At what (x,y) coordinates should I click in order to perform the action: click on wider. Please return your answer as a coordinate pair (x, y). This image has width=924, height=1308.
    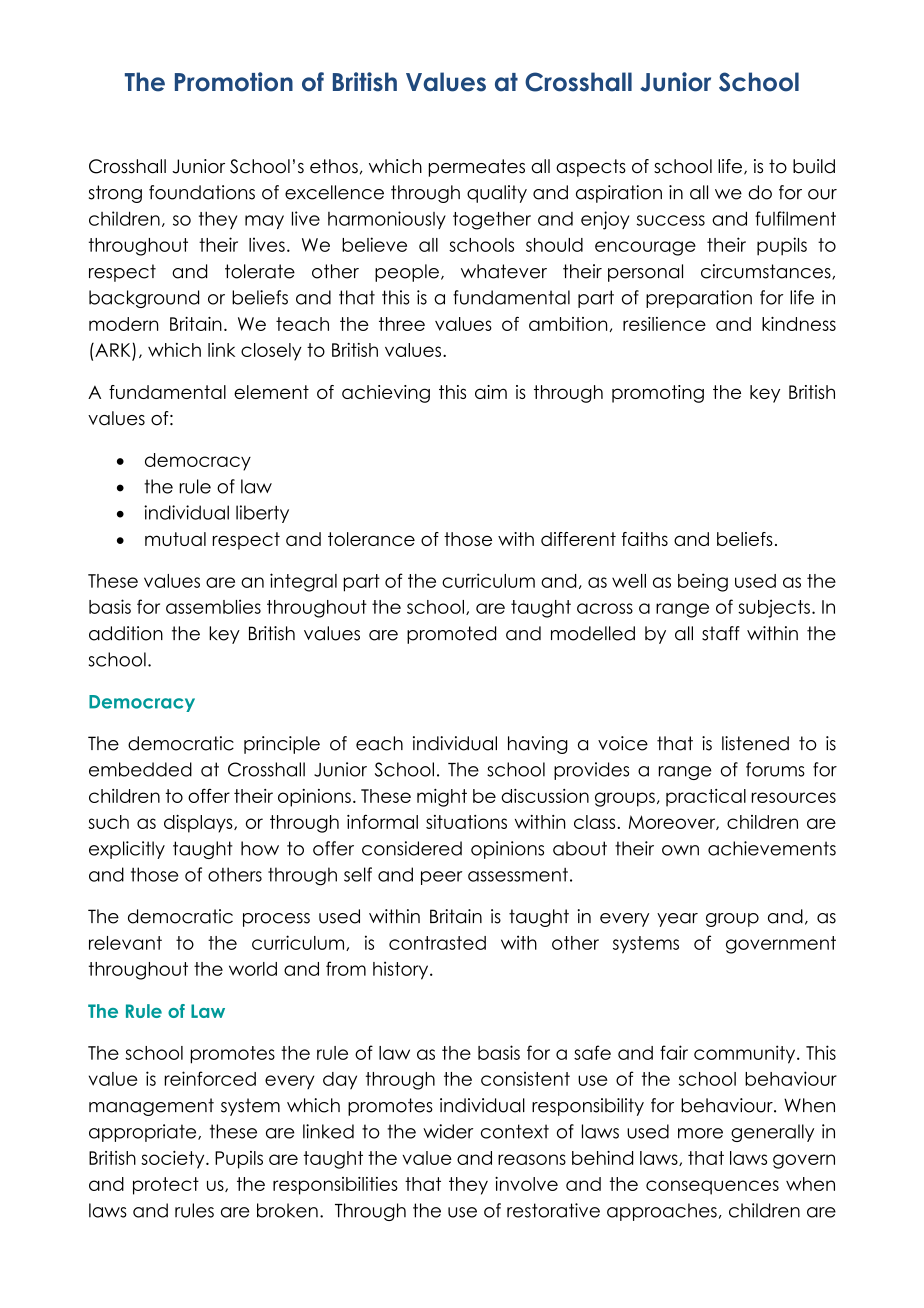
    Looking at the image, I should click on (448, 1131).
